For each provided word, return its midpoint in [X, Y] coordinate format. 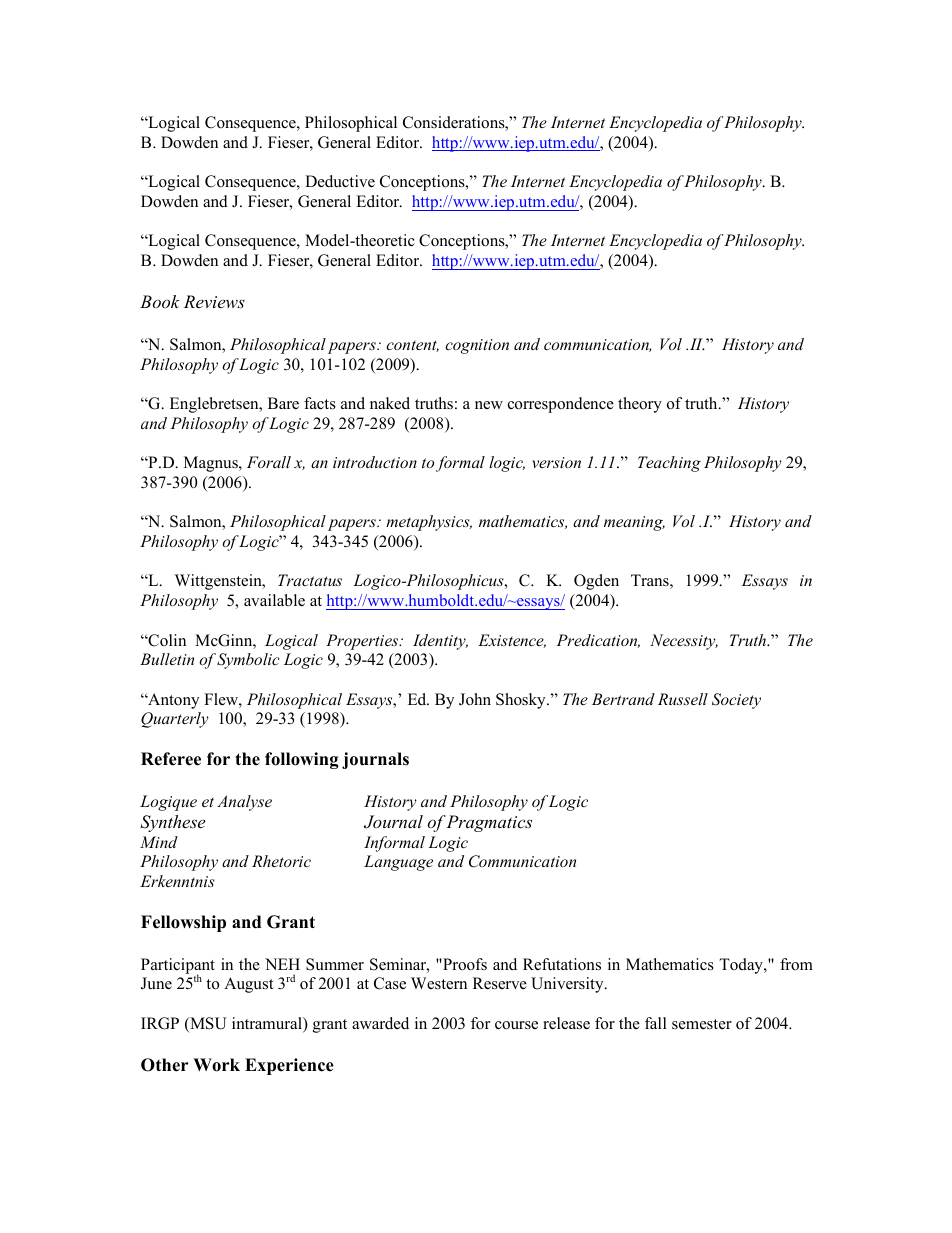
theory [640, 405]
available [274, 600]
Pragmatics [489, 823]
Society [736, 701]
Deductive [340, 181]
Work [216, 1065]
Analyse [244, 803]
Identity [440, 642]
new [489, 405]
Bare [283, 403]
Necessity [684, 642]
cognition [477, 346]
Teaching [669, 464]
